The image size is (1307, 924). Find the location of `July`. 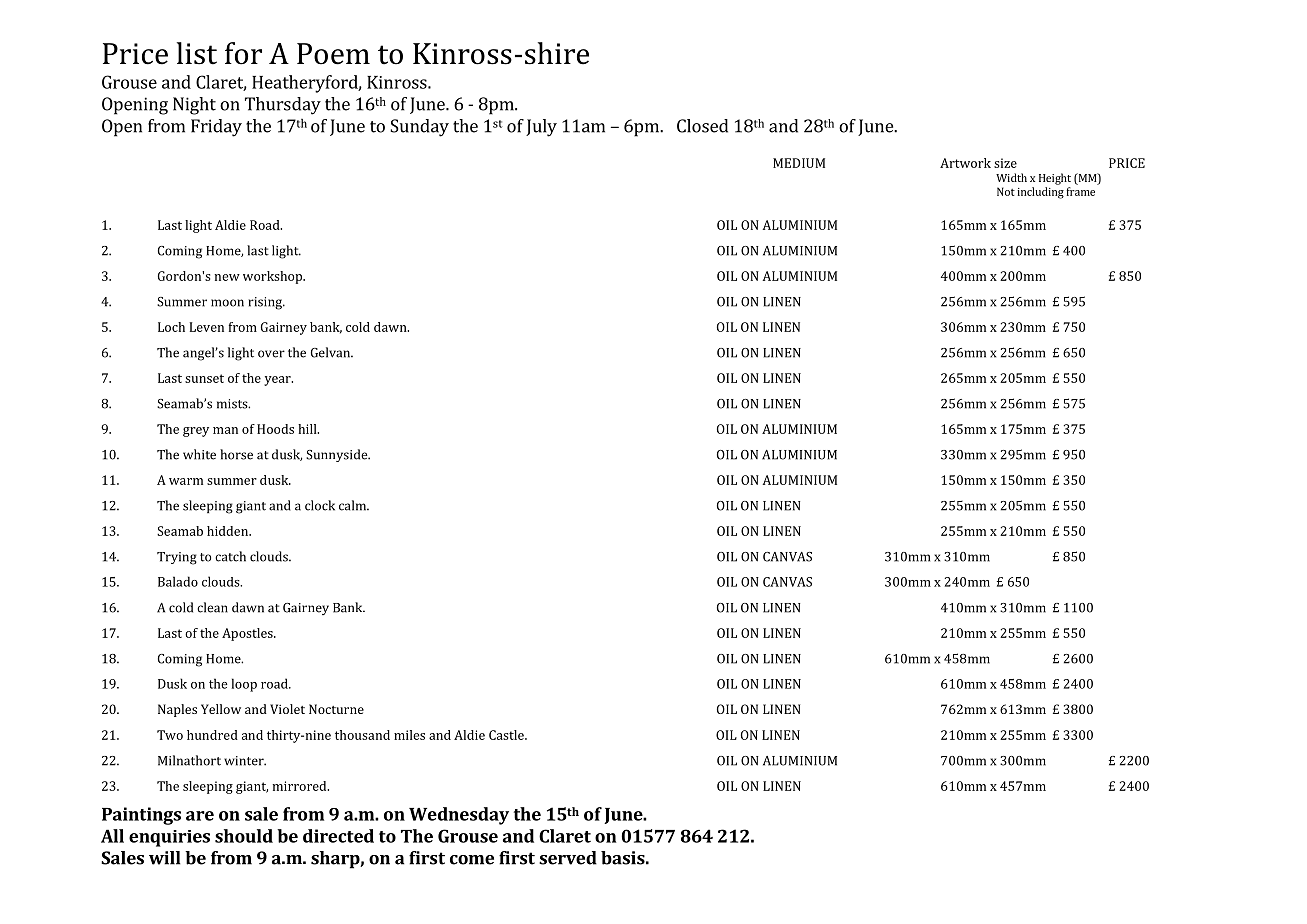

July is located at coordinates (541, 128).
